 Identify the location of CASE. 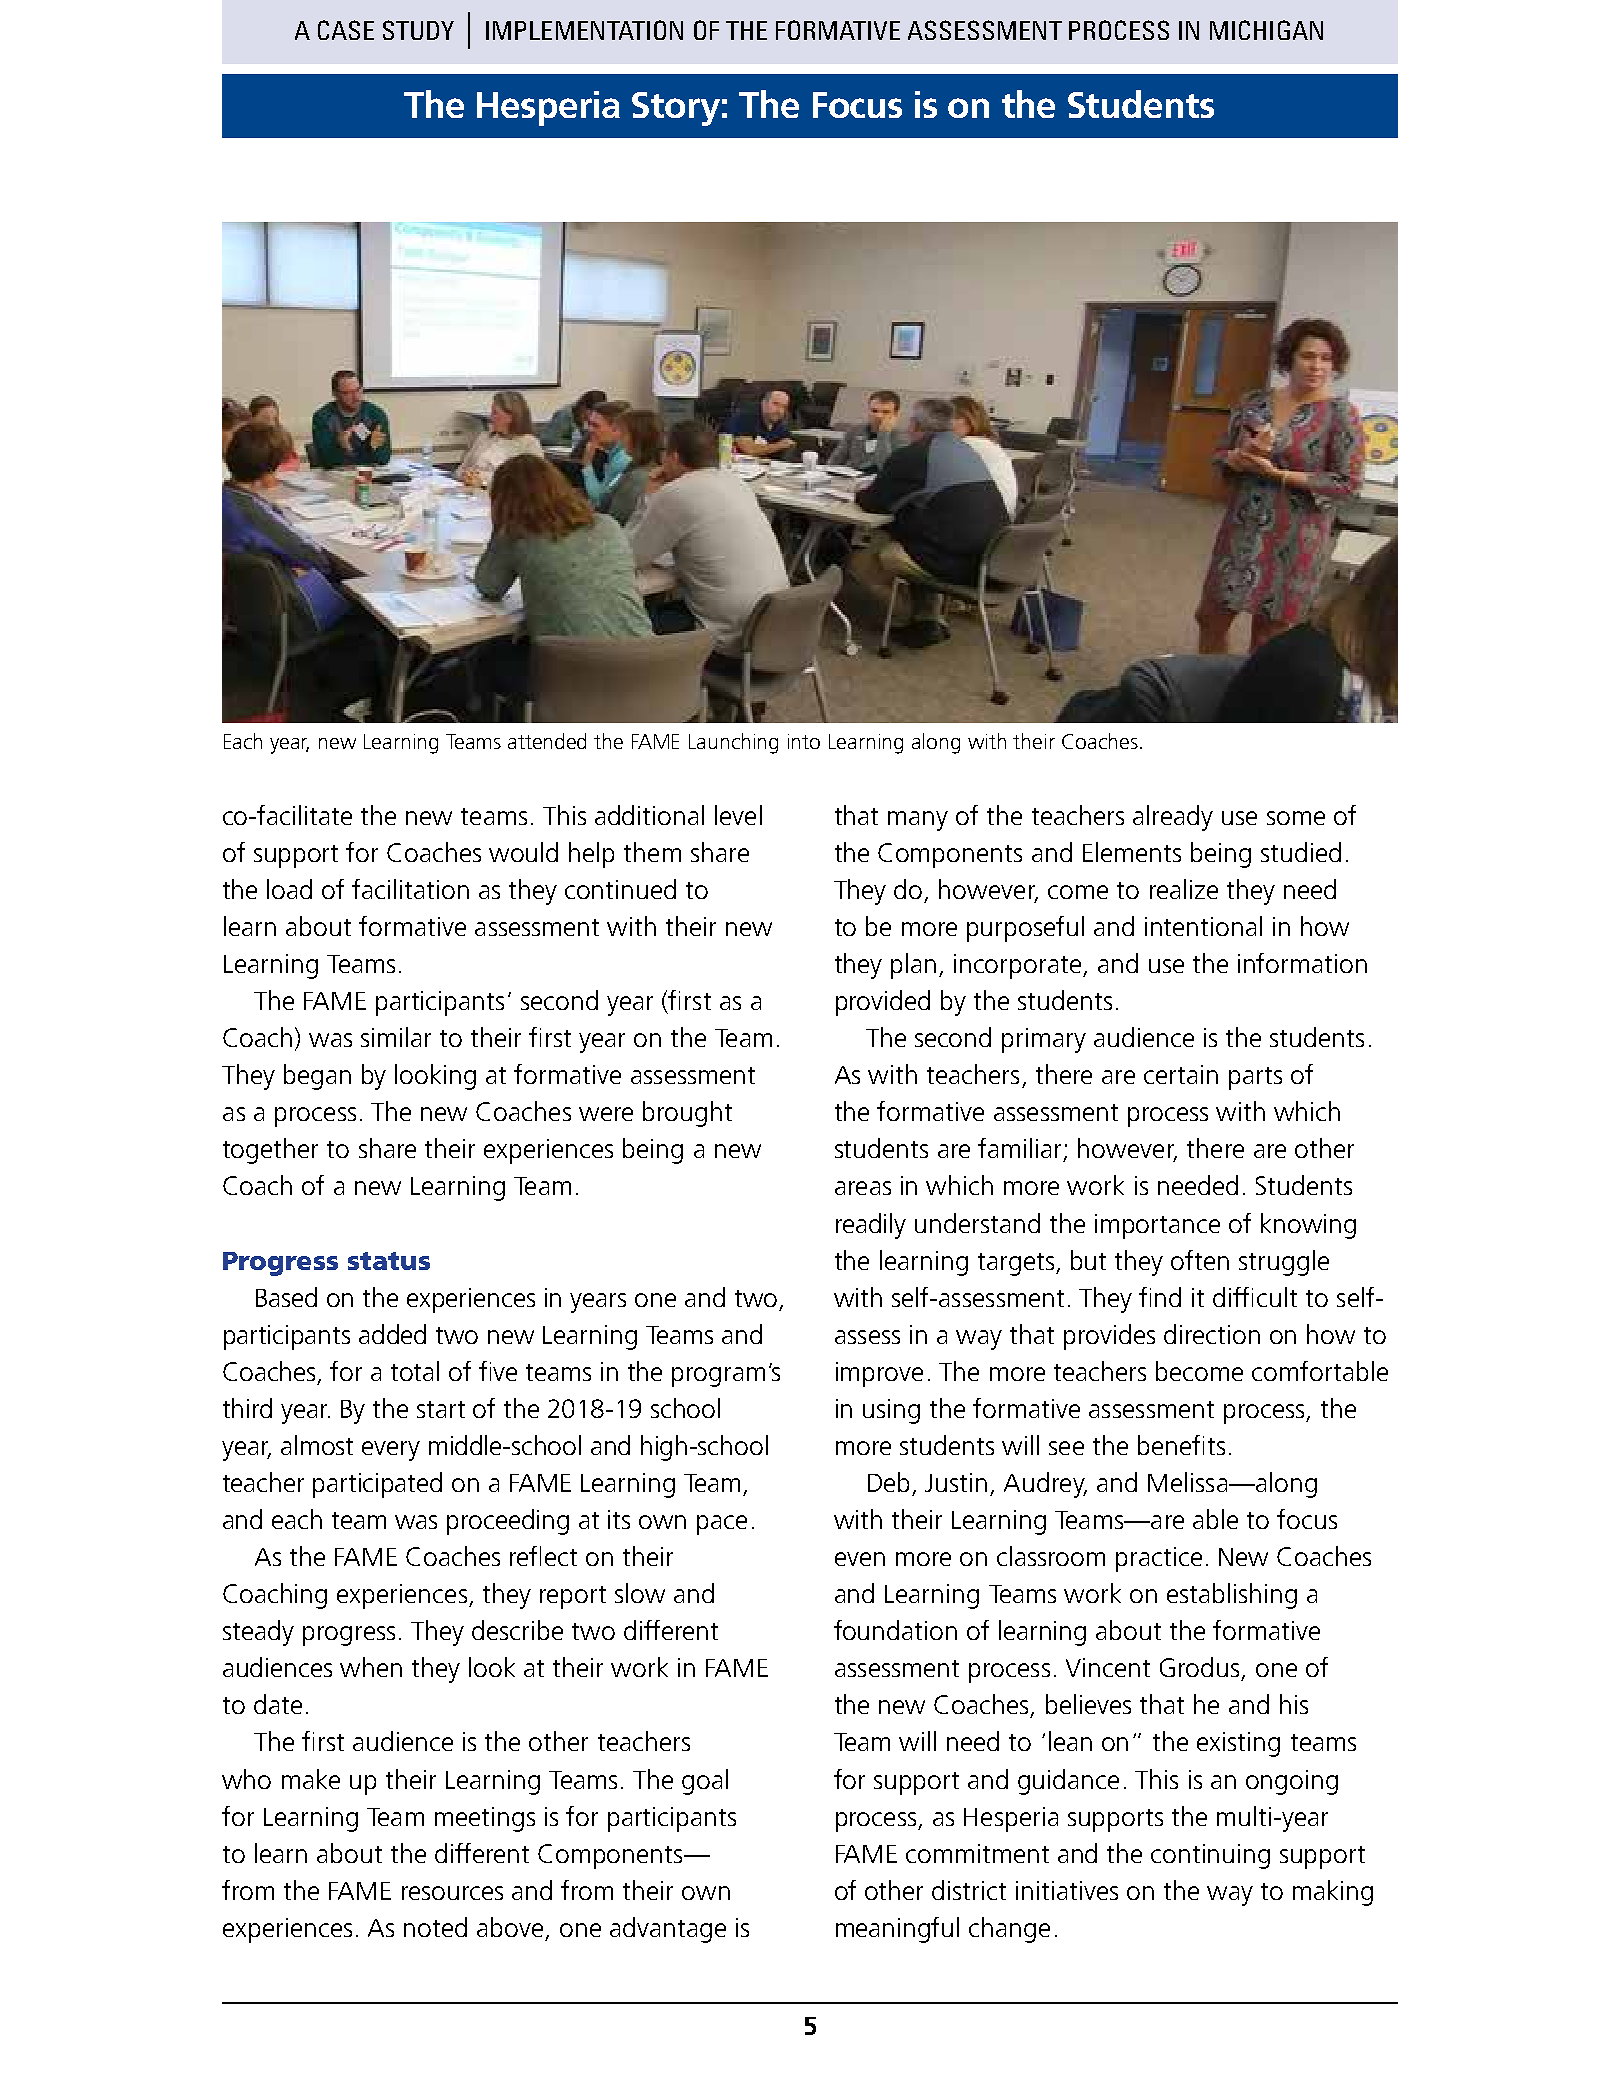
(346, 30).
